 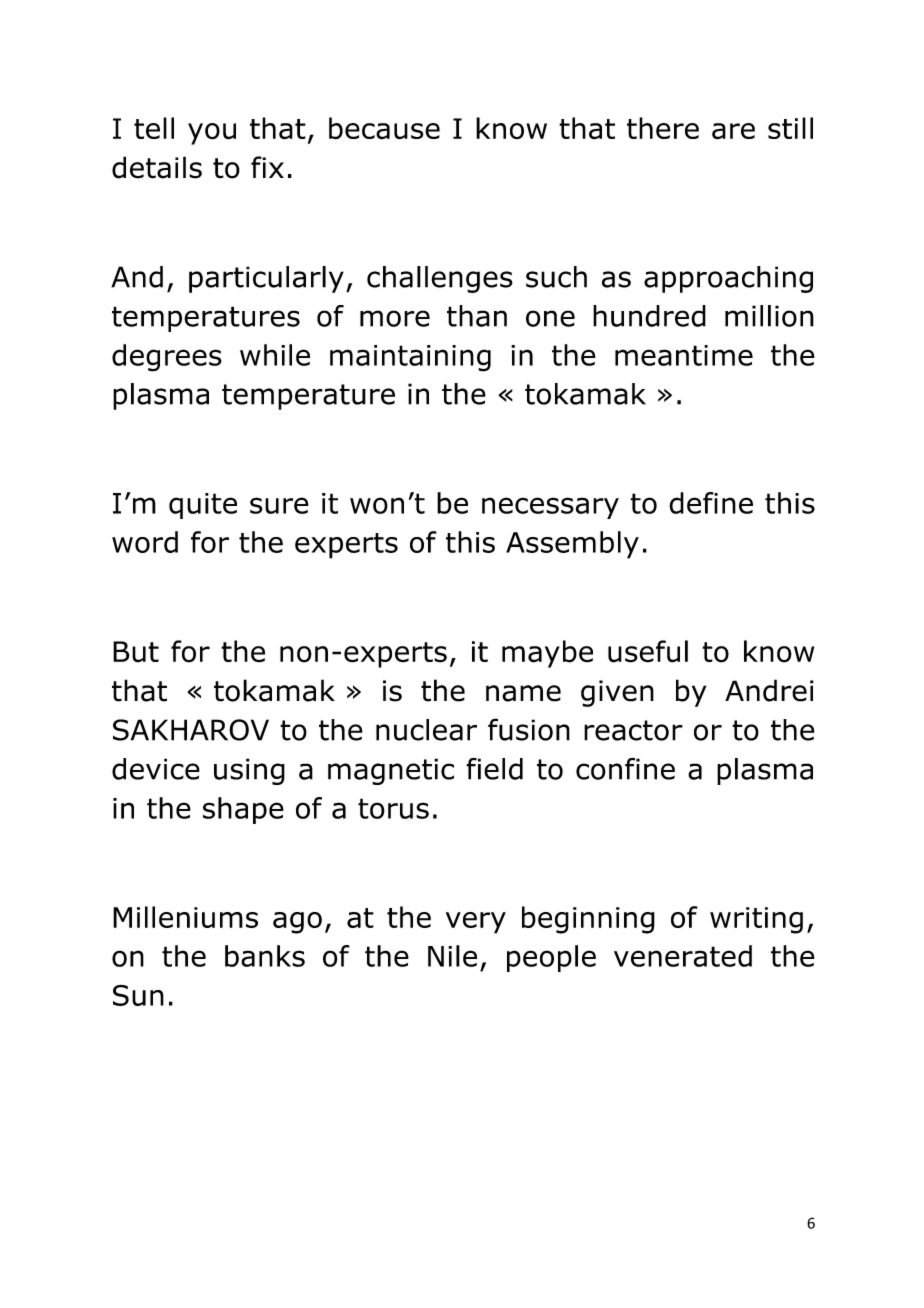 What do you see at coordinates (684, 355) in the document?
I see `meantime` at bounding box center [684, 355].
